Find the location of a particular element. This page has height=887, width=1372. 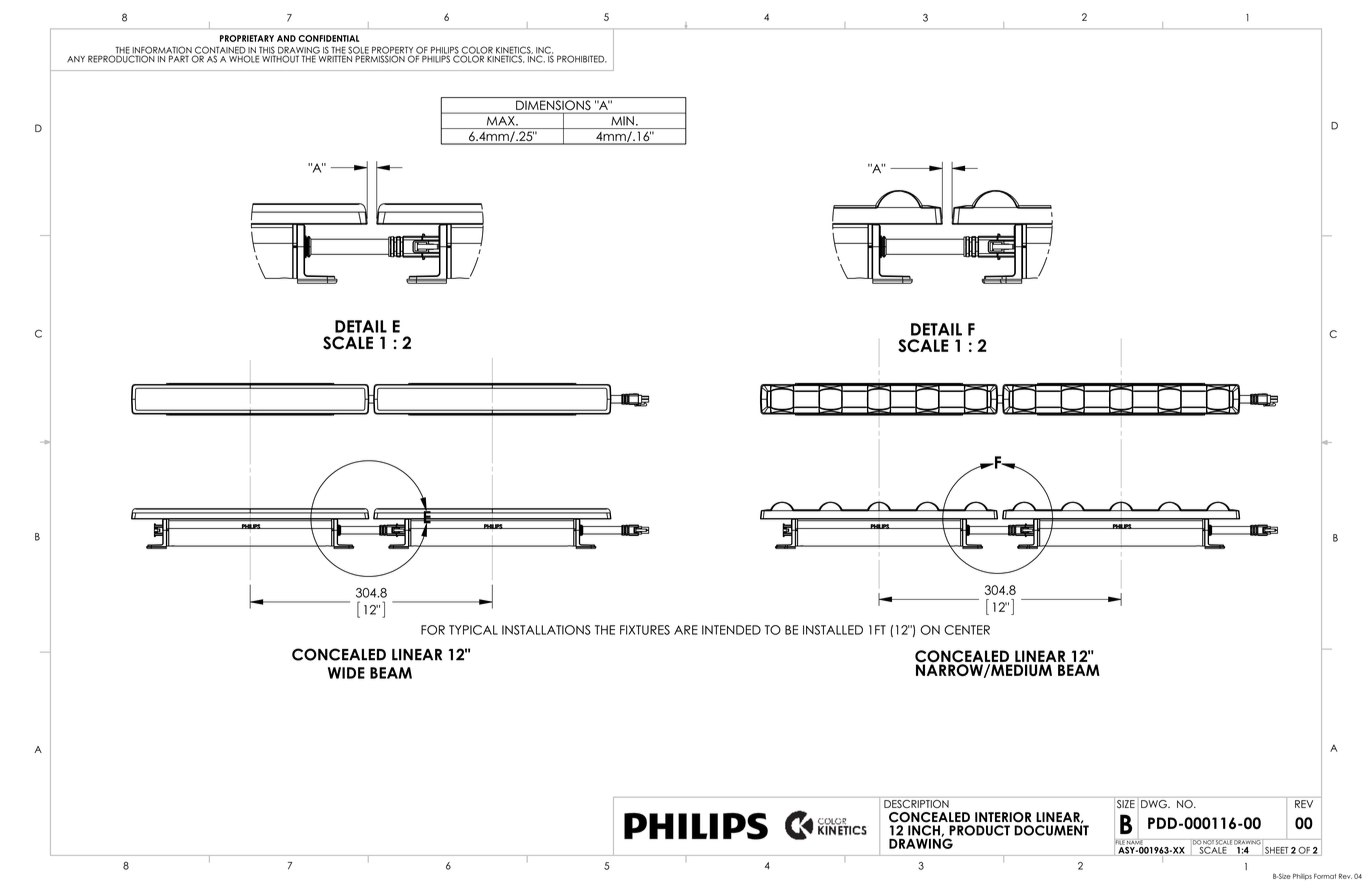

ARE is located at coordinates (686, 630).
